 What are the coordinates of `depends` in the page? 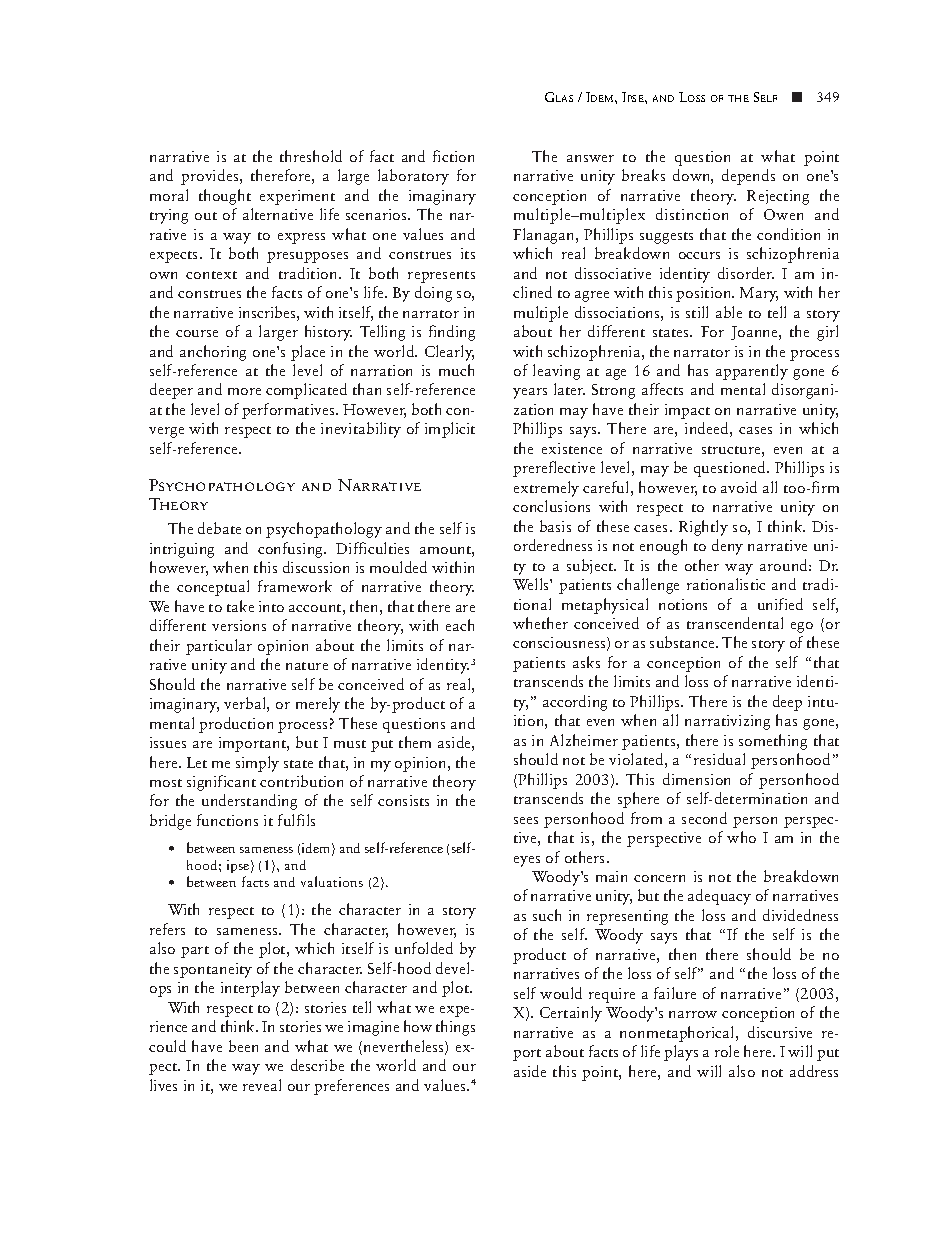 It's located at (748, 177).
